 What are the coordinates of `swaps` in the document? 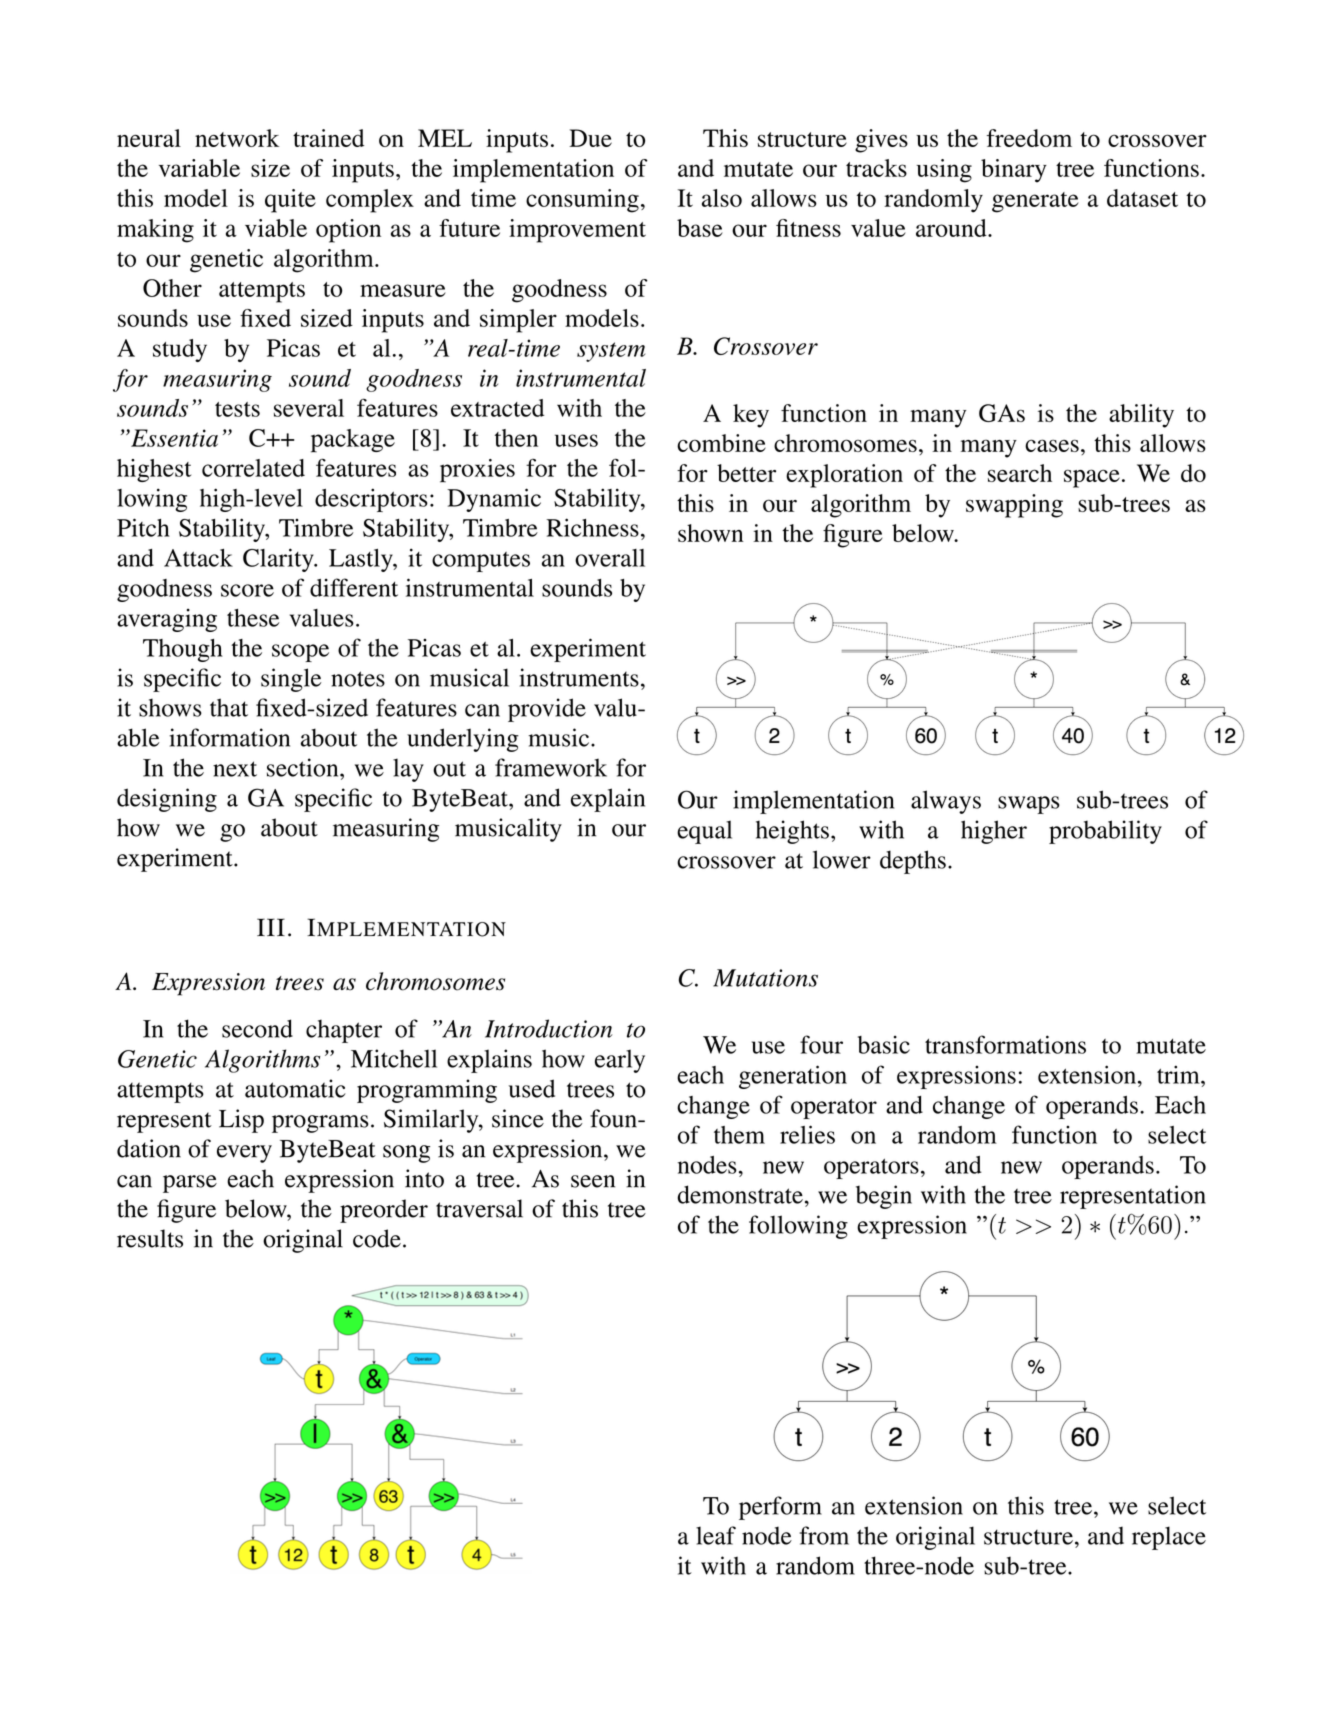 It's located at (1029, 805).
